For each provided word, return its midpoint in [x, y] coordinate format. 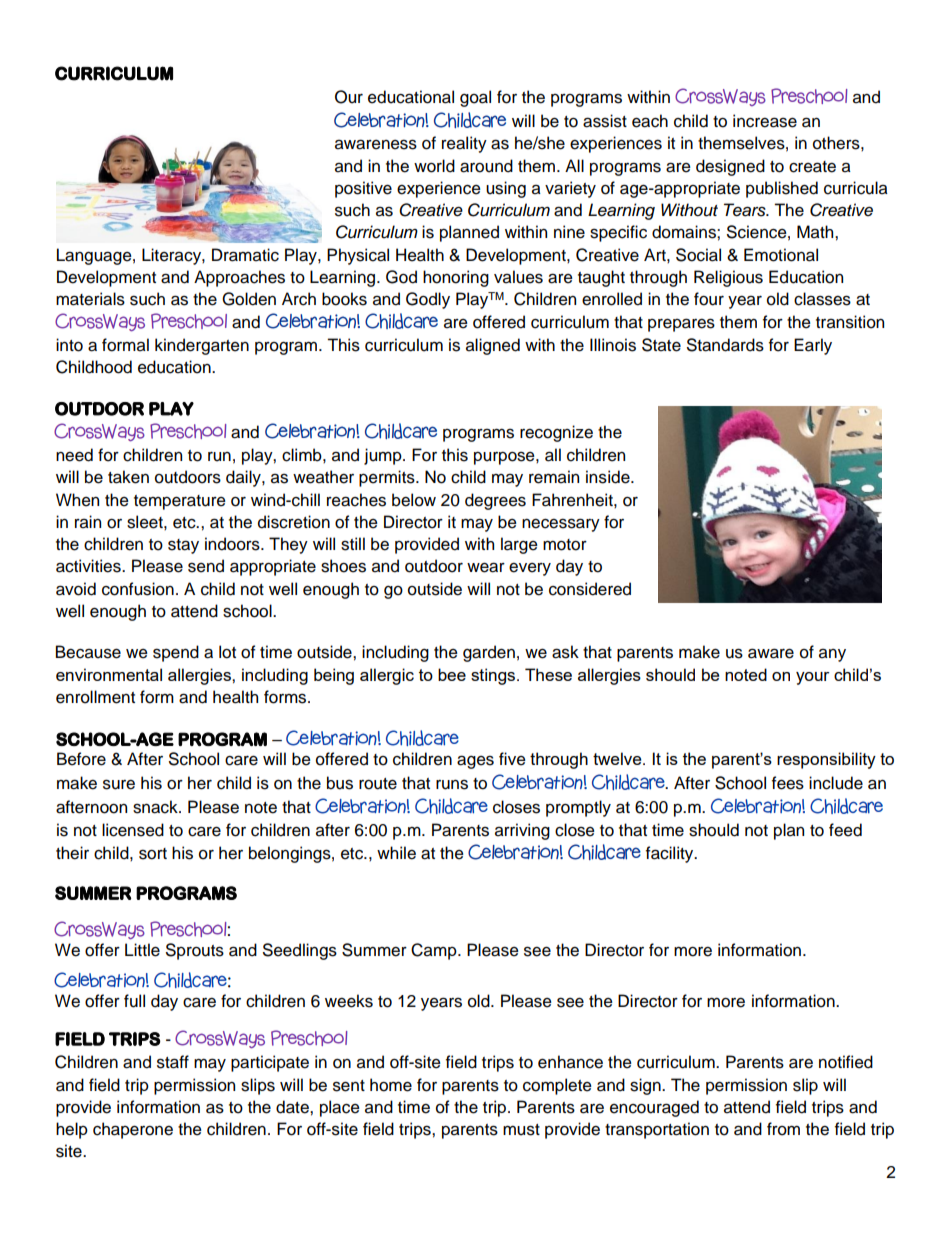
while [396, 853]
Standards [725, 345]
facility [671, 854]
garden [489, 653]
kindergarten [202, 346]
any [832, 655]
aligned [493, 346]
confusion [138, 589]
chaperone [133, 1130]
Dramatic [245, 255]
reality [464, 144]
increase [765, 121]
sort [153, 854]
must [521, 1130]
